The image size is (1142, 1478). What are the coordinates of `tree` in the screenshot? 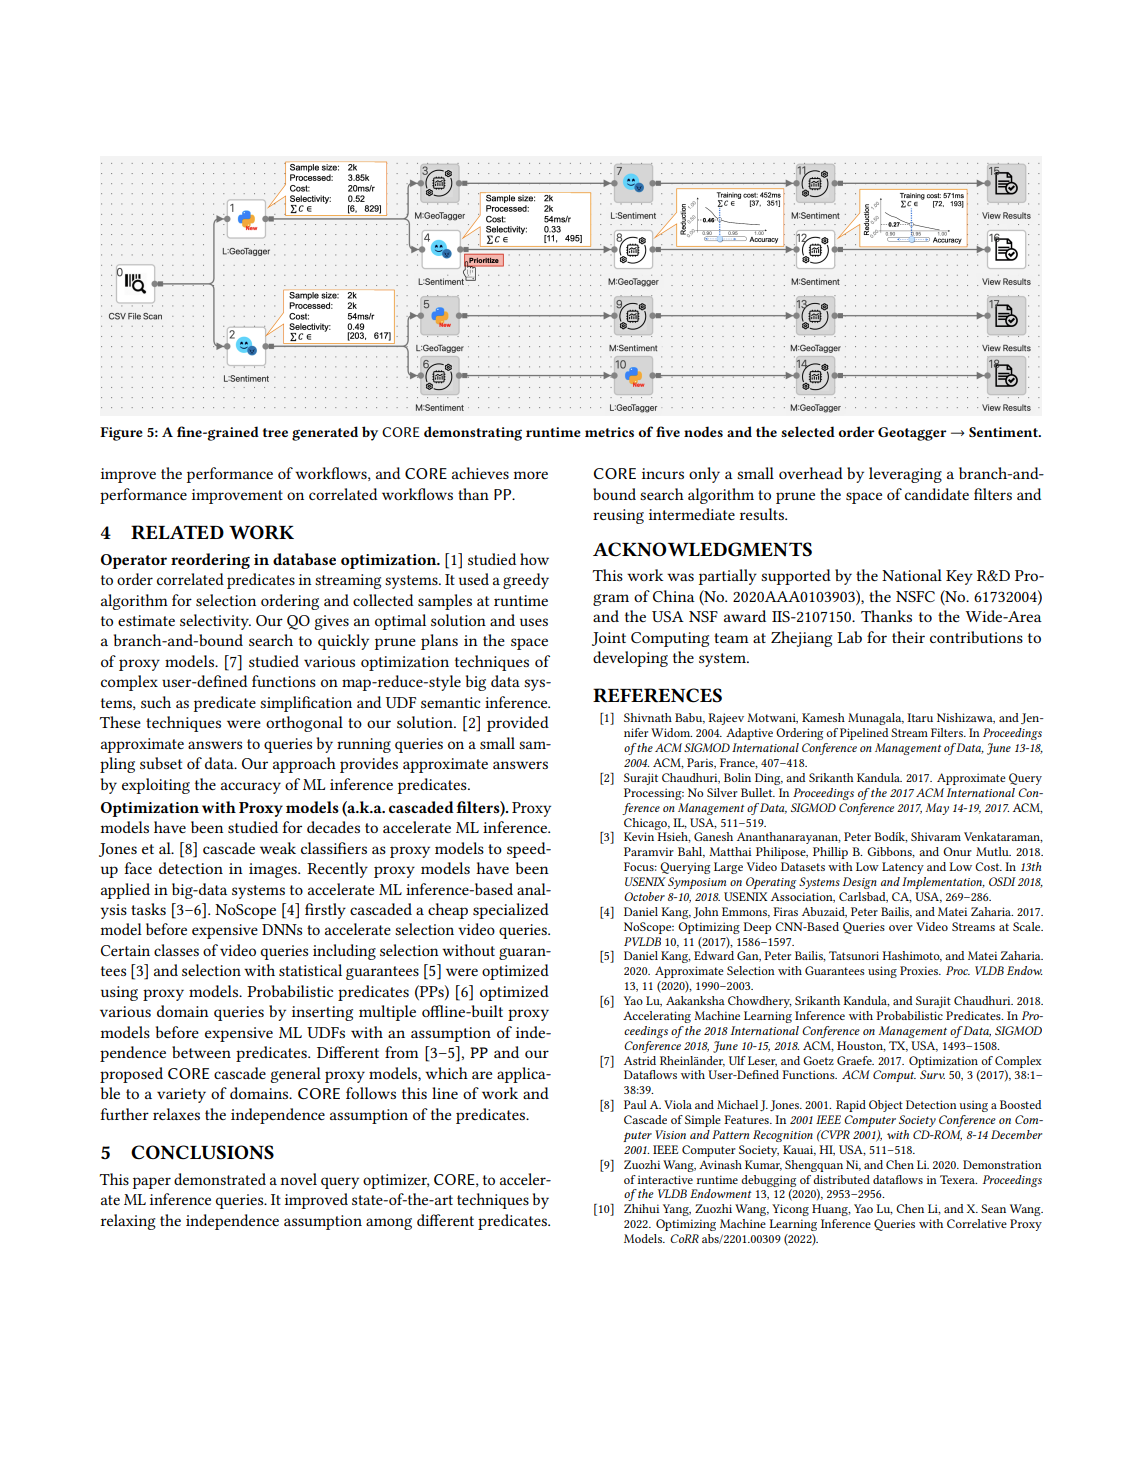 It's located at (275, 432).
